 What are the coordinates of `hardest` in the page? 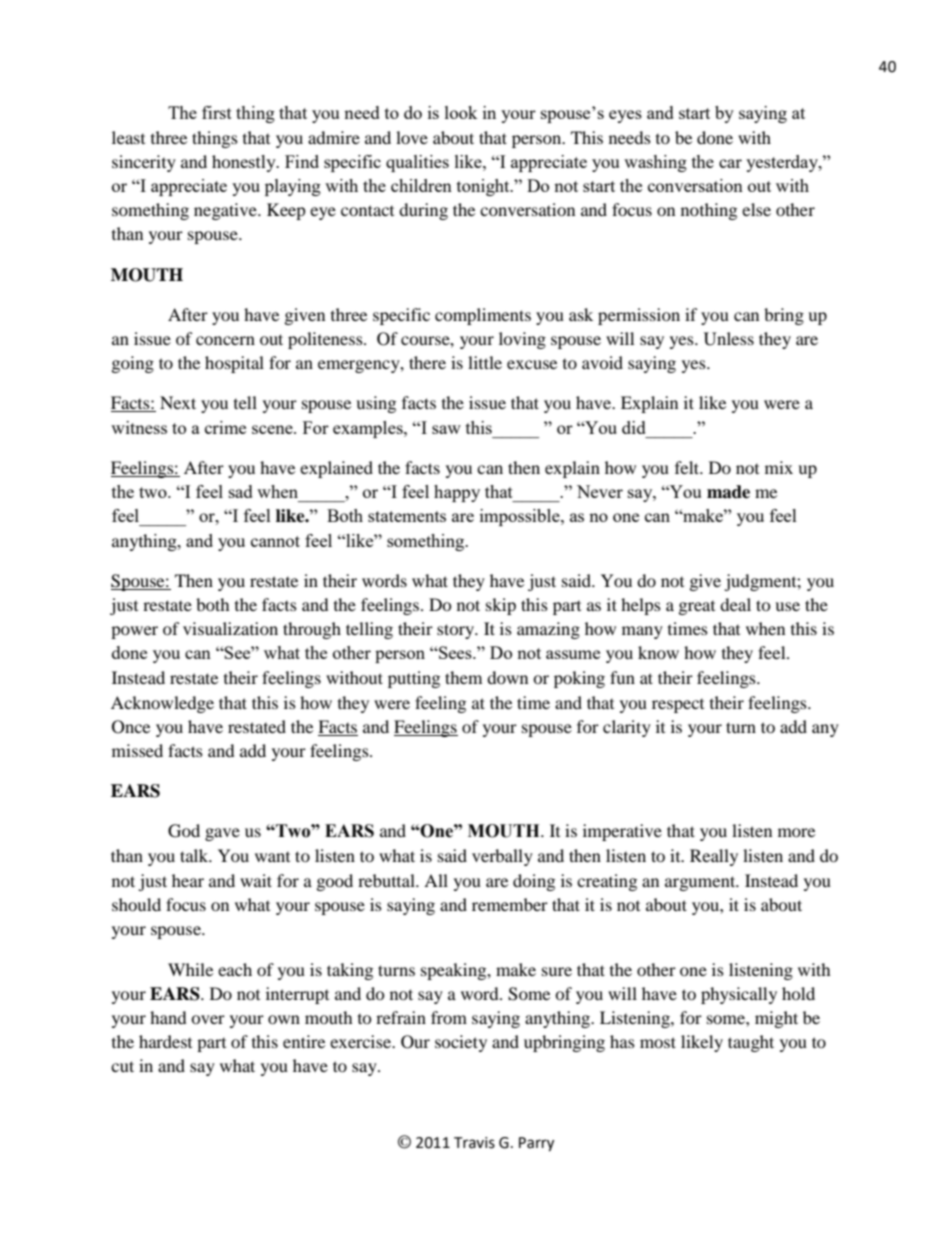 It's located at (165, 1041).
